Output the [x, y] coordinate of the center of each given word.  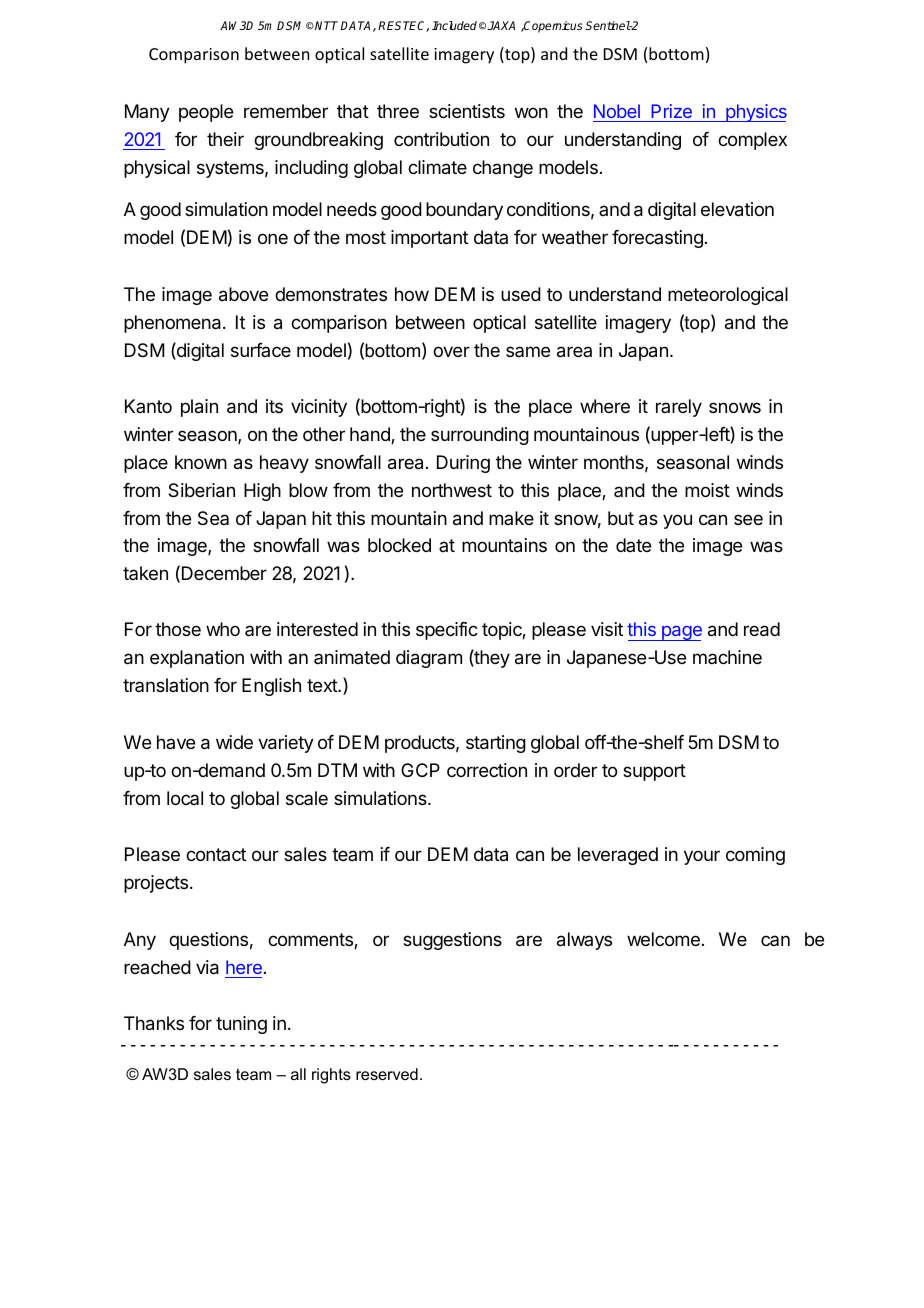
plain [199, 408]
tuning [241, 1025]
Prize [671, 111]
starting [496, 744]
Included [454, 25]
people [206, 113]
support [654, 772]
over [451, 351]
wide [234, 742]
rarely [679, 408]
